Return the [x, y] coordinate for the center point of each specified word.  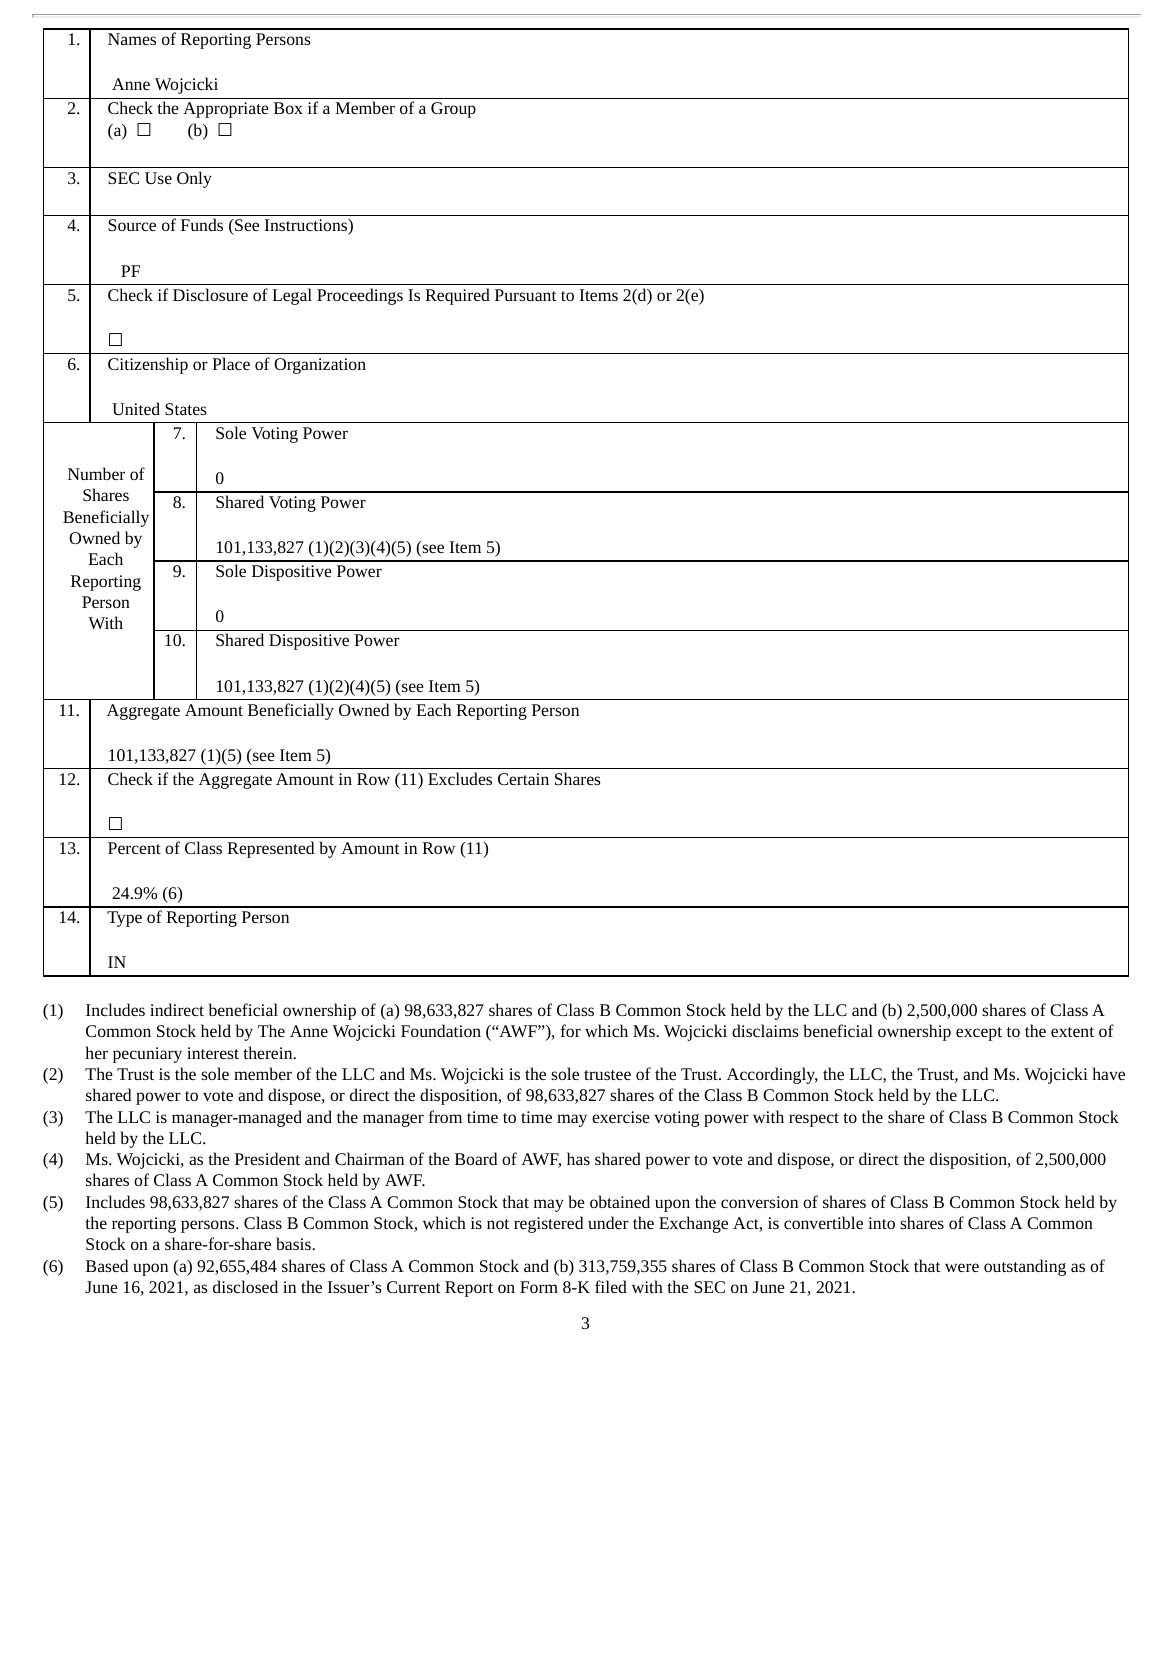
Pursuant [525, 295]
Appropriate [226, 110]
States [186, 409]
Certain [523, 779]
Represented [270, 849]
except [979, 1034]
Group [453, 110]
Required [457, 296]
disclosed [245, 1286]
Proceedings [360, 296]
